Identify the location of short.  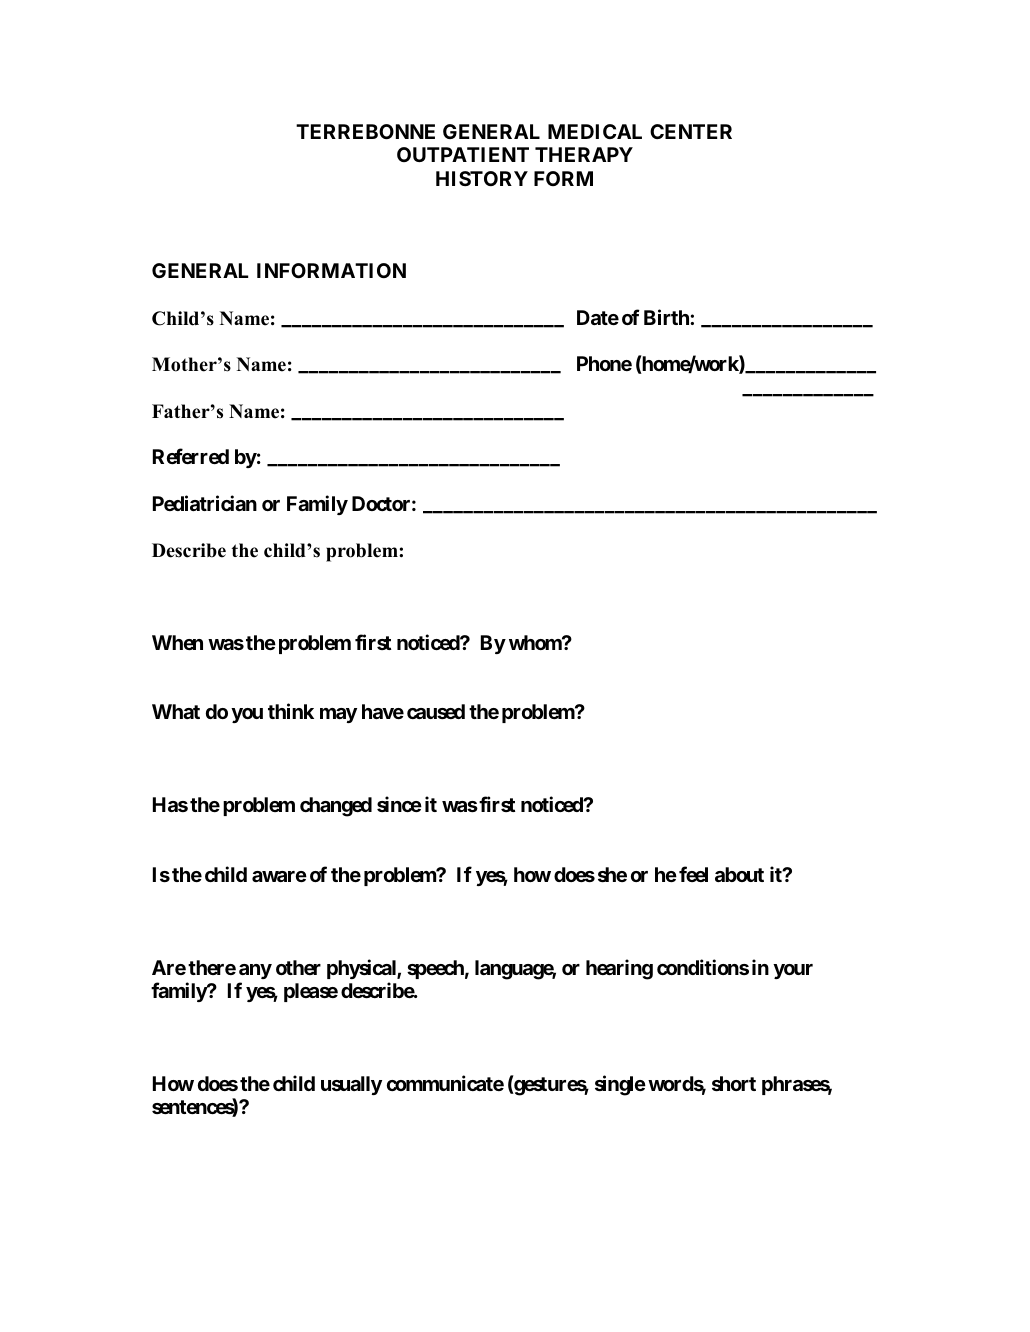
(734, 1083).
